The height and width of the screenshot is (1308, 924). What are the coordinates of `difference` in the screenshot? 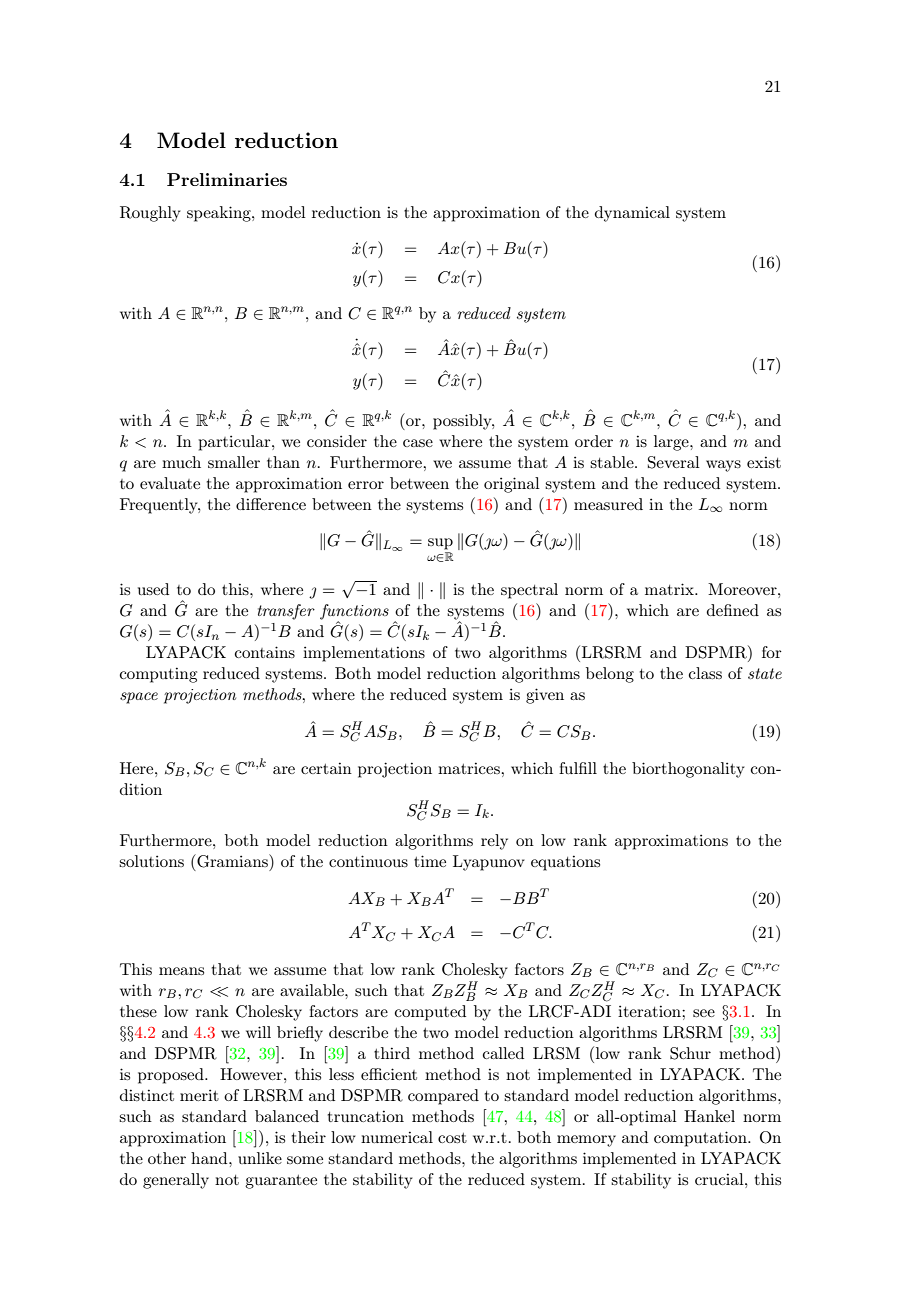 It's located at (271, 504).
